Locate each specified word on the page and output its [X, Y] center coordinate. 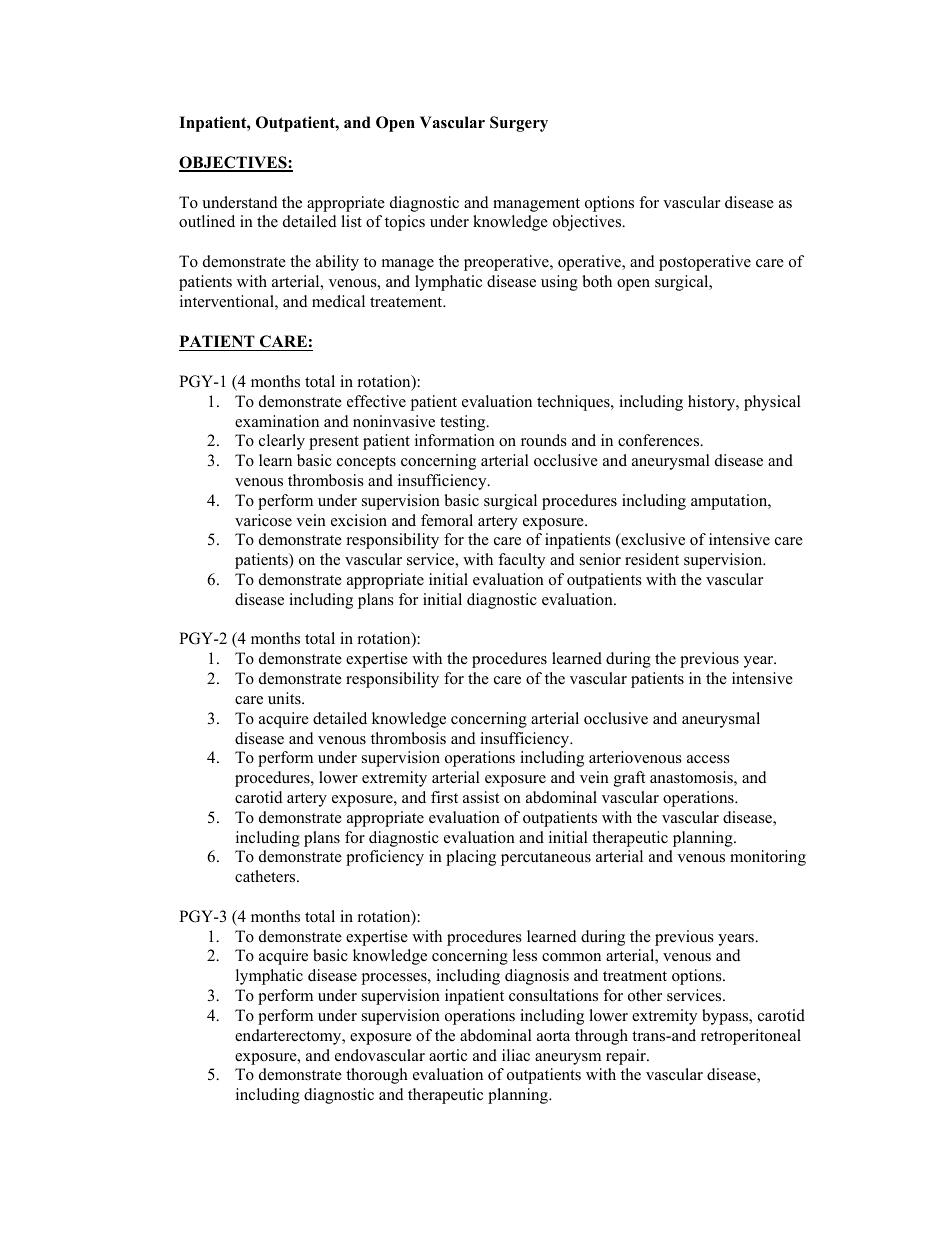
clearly [282, 442]
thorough [377, 1076]
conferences [660, 440]
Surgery [519, 124]
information [455, 440]
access [708, 759]
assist [481, 797]
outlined [207, 221]
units [285, 698]
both [597, 281]
